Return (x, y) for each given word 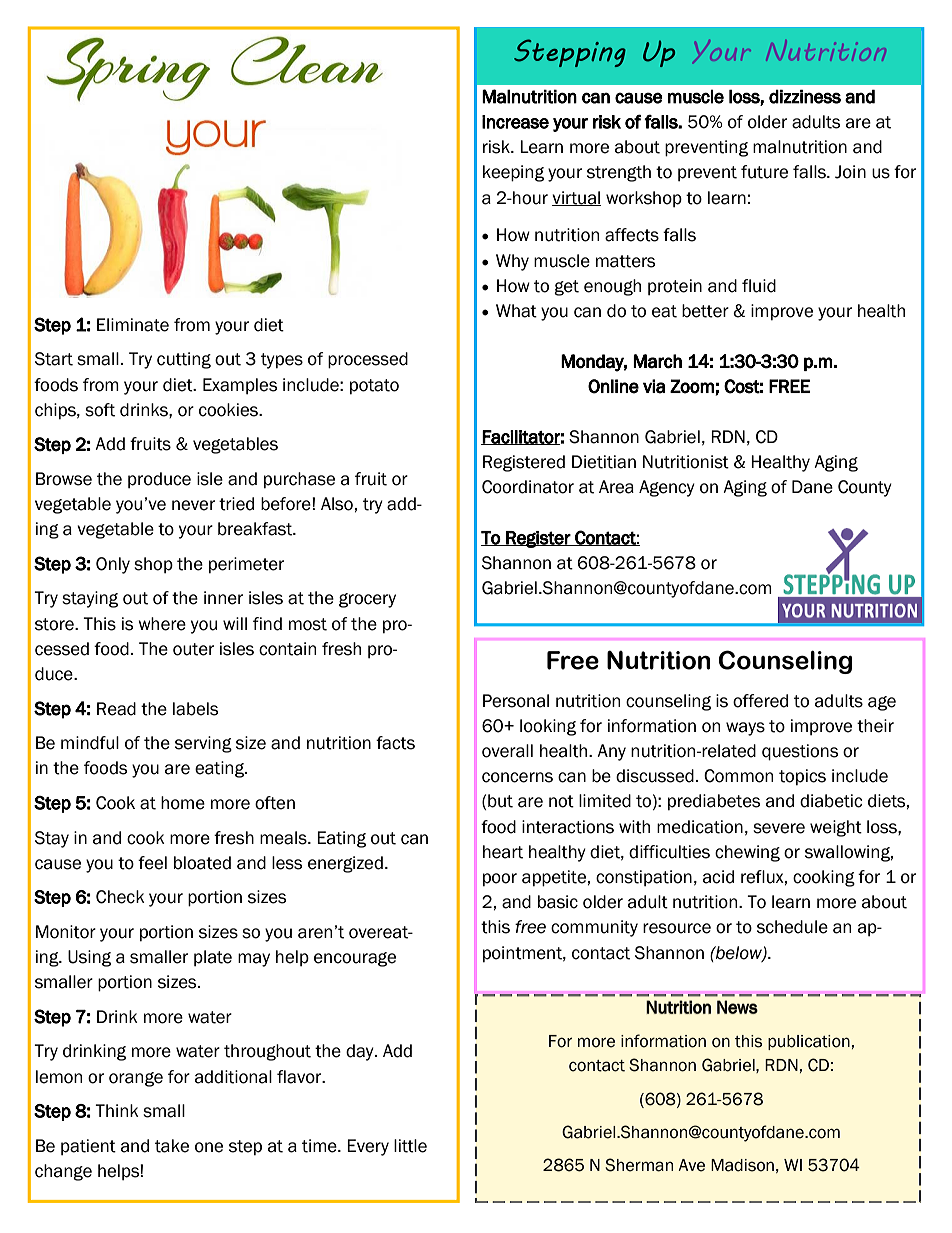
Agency (667, 488)
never (193, 505)
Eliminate (133, 325)
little (410, 1146)
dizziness (805, 96)
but (500, 801)
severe (779, 828)
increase (515, 122)
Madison (742, 1165)
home (183, 803)
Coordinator (528, 487)
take (172, 1146)
